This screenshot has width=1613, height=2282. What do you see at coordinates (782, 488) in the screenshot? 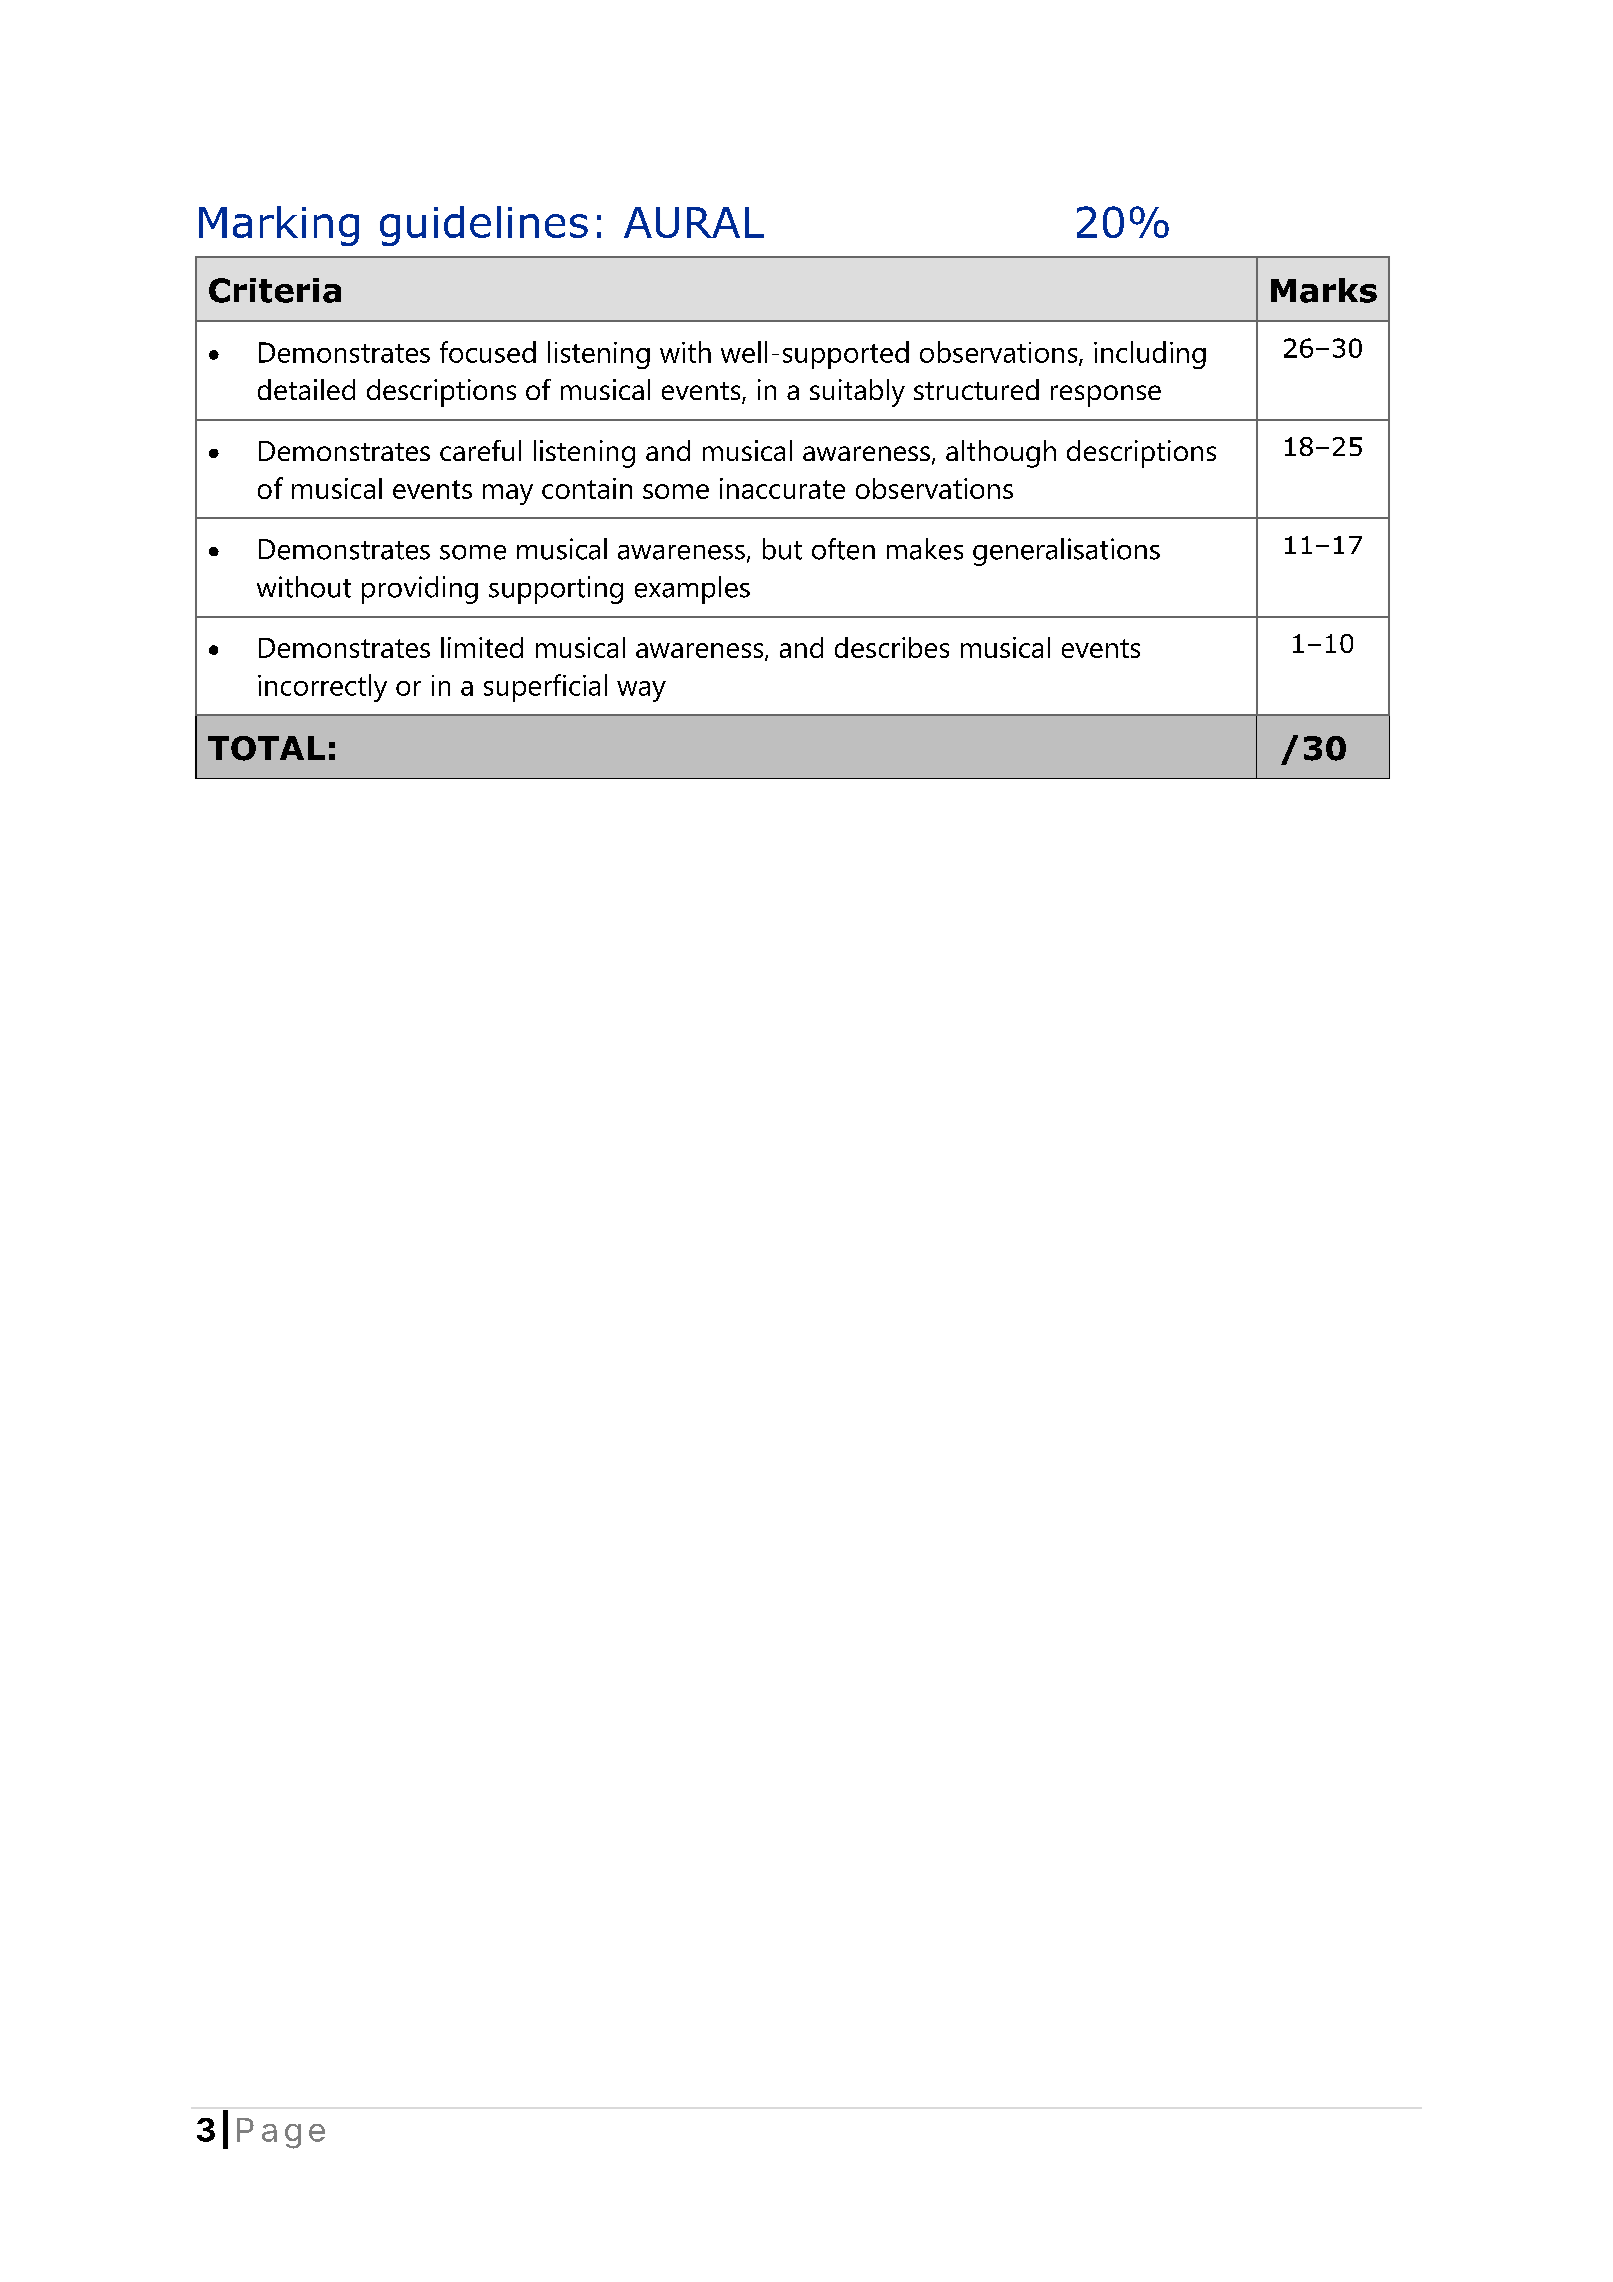
I see `inaccurate` at bounding box center [782, 488].
